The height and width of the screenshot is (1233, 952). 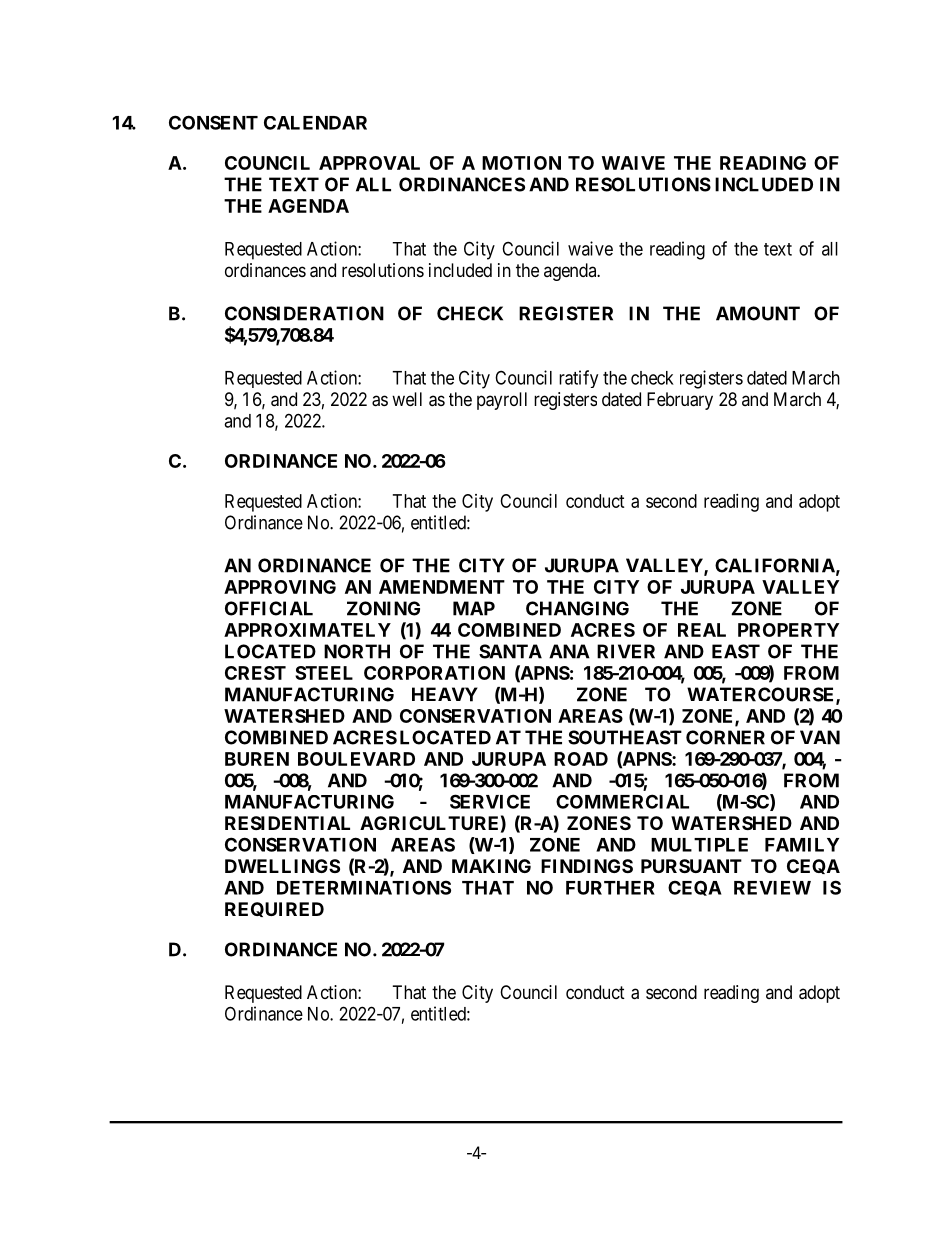 I want to click on REQUIRED, so click(x=274, y=909).
